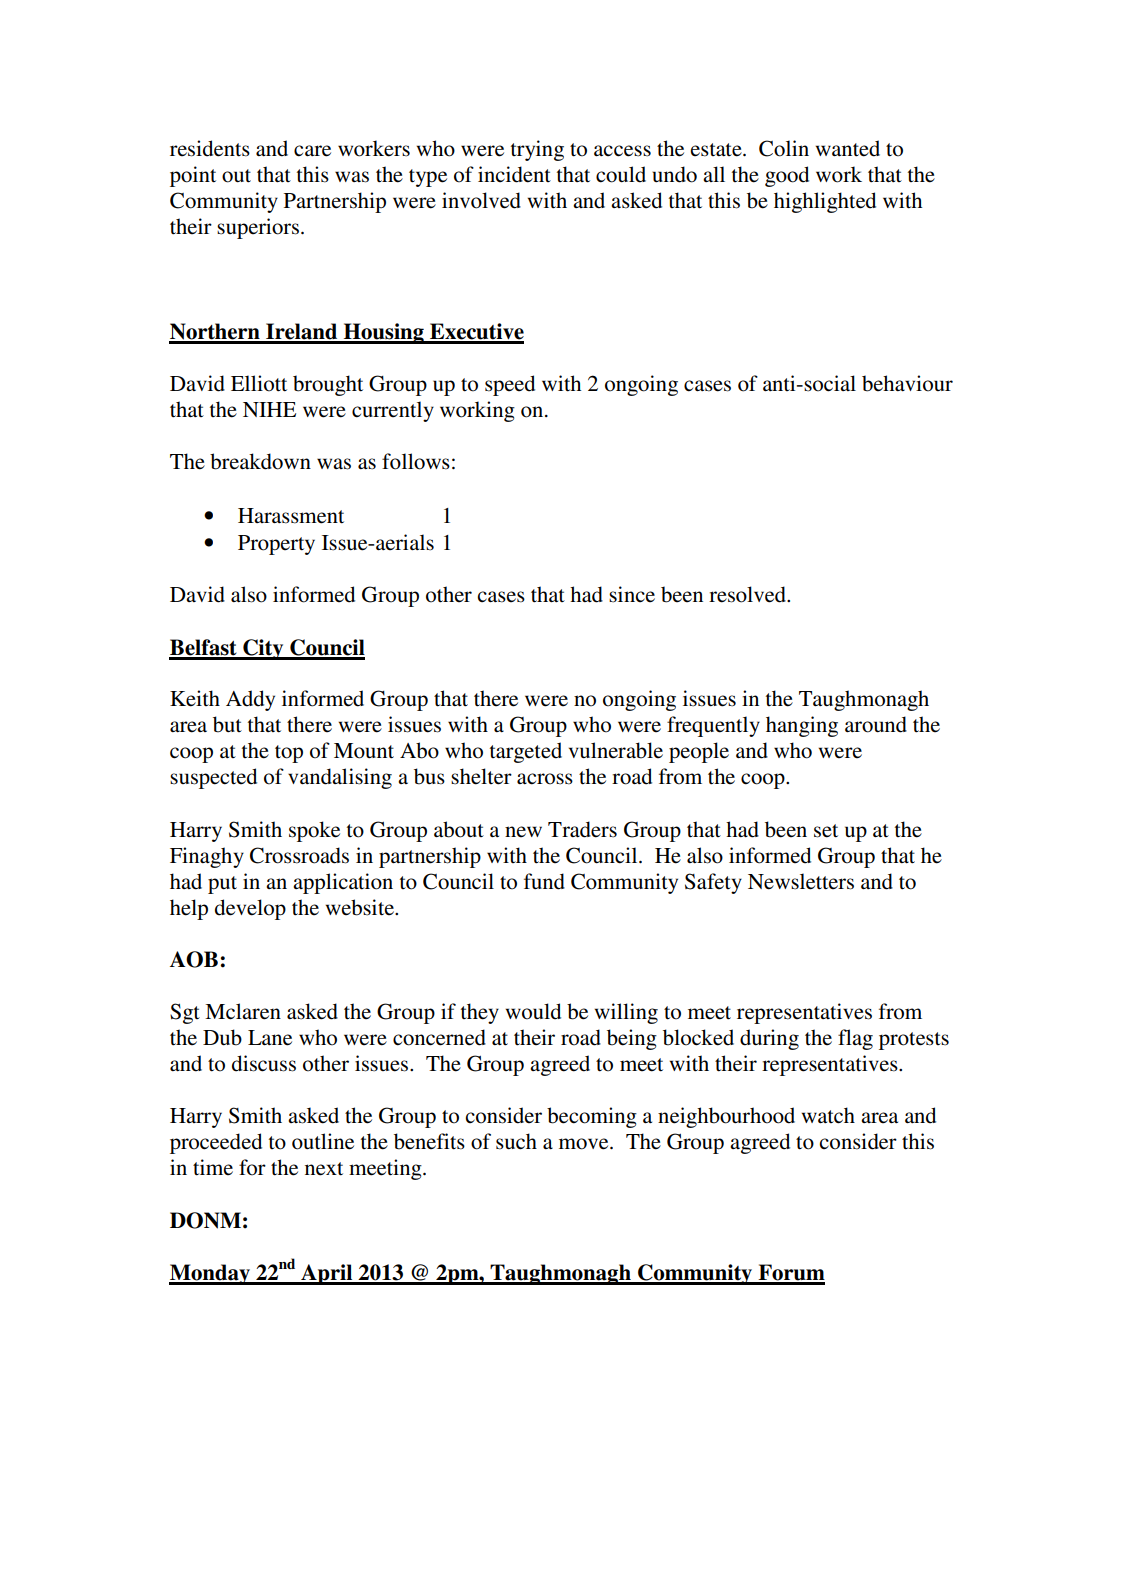 The width and height of the screenshot is (1123, 1589). I want to click on incident, so click(514, 174).
